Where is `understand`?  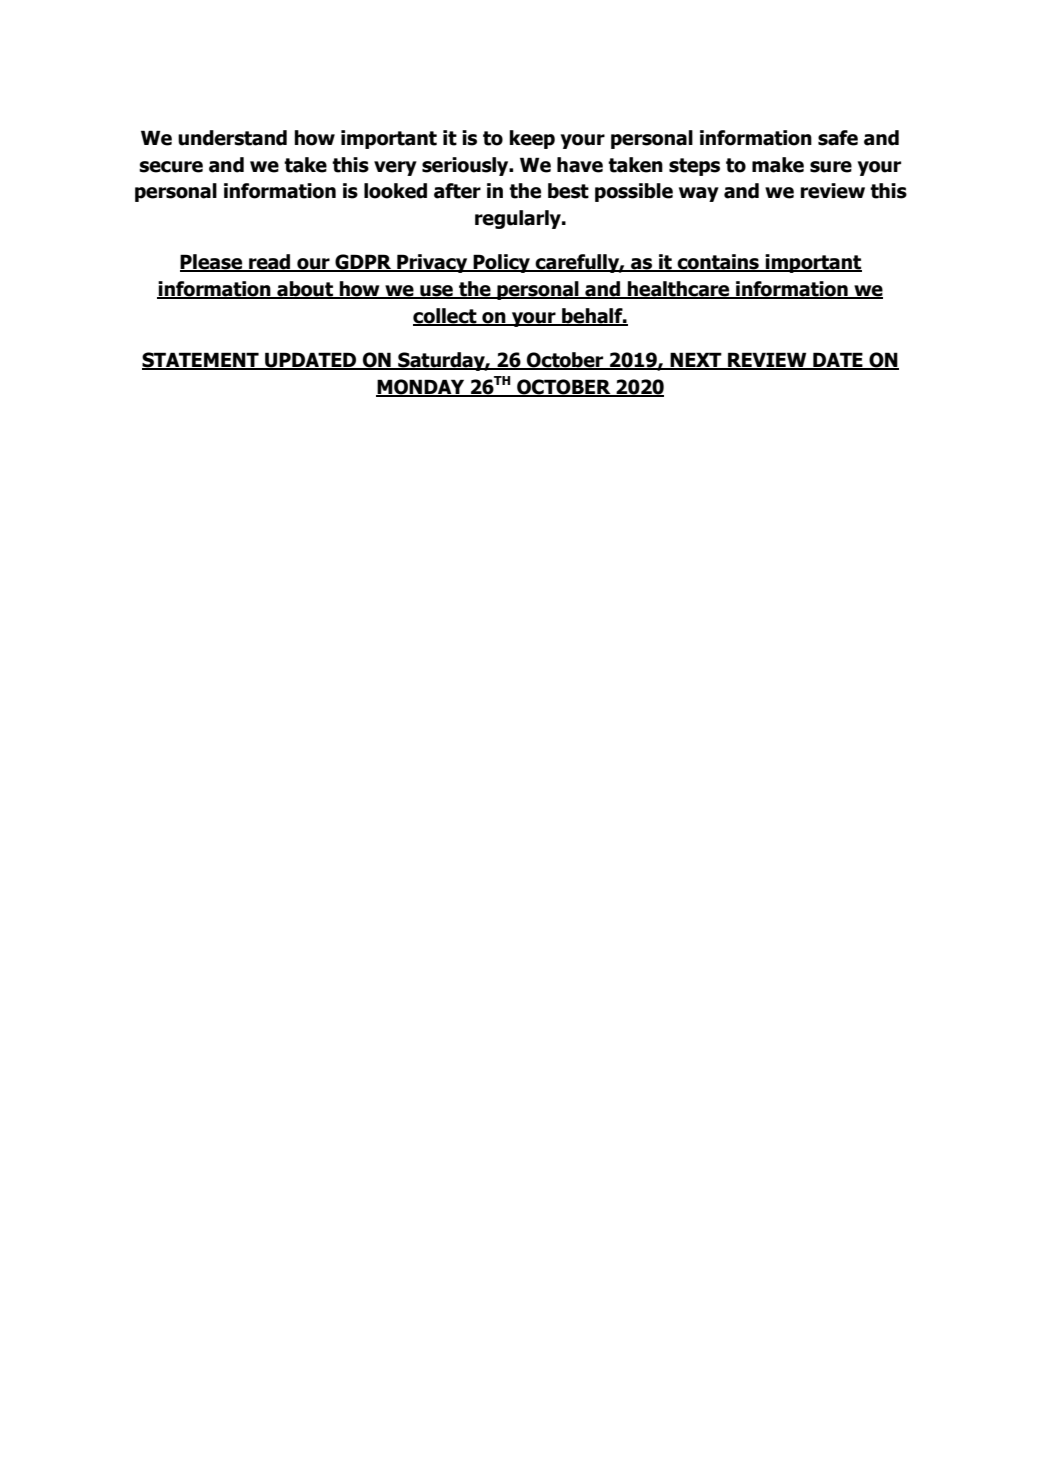
understand is located at coordinates (232, 138).
